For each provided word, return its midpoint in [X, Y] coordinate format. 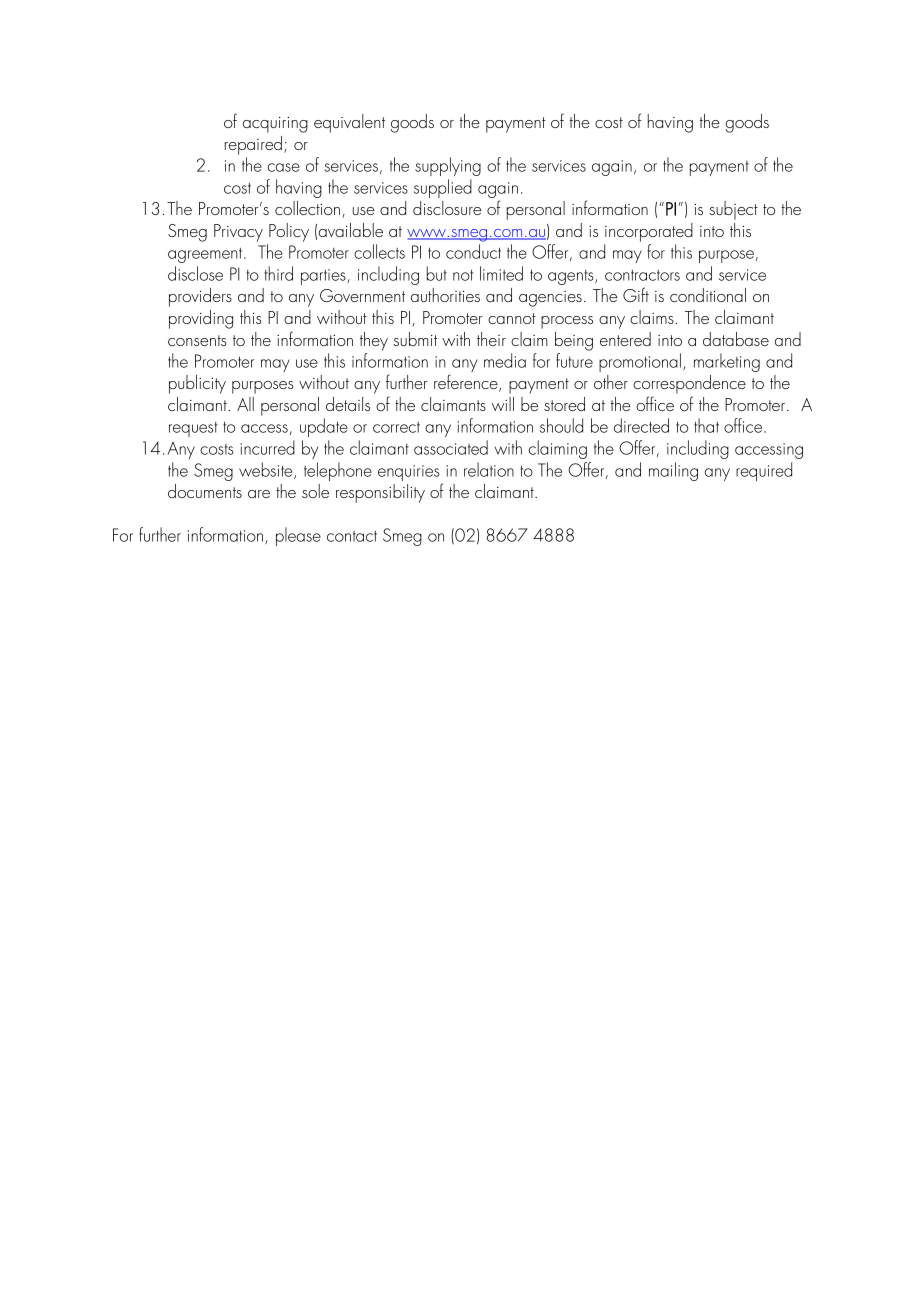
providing [201, 319]
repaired [253, 145]
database [736, 339]
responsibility [380, 493]
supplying [448, 166]
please [298, 536]
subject [733, 210]
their [491, 339]
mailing [673, 471]
